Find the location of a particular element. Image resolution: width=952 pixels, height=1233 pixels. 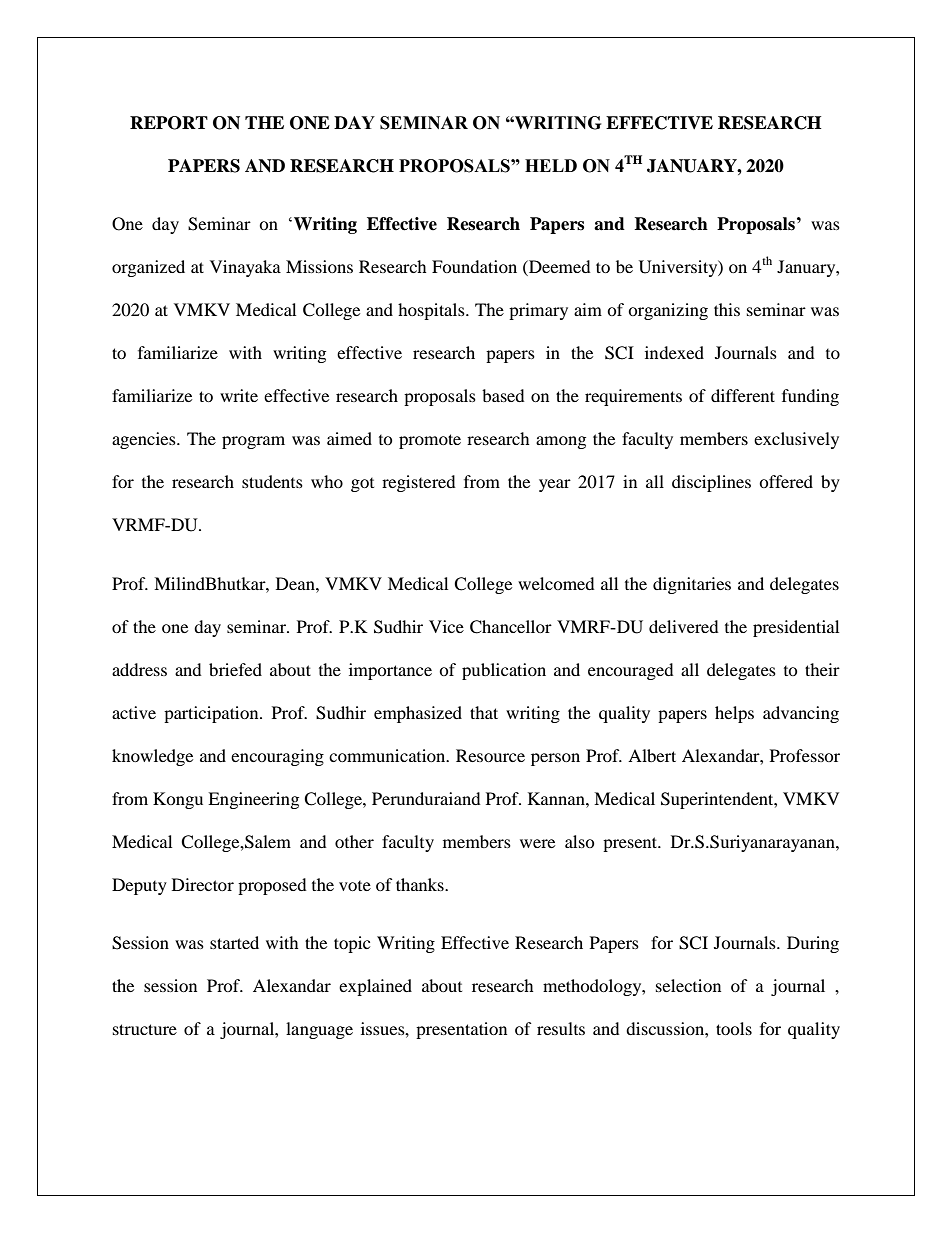

HELD is located at coordinates (551, 165).
